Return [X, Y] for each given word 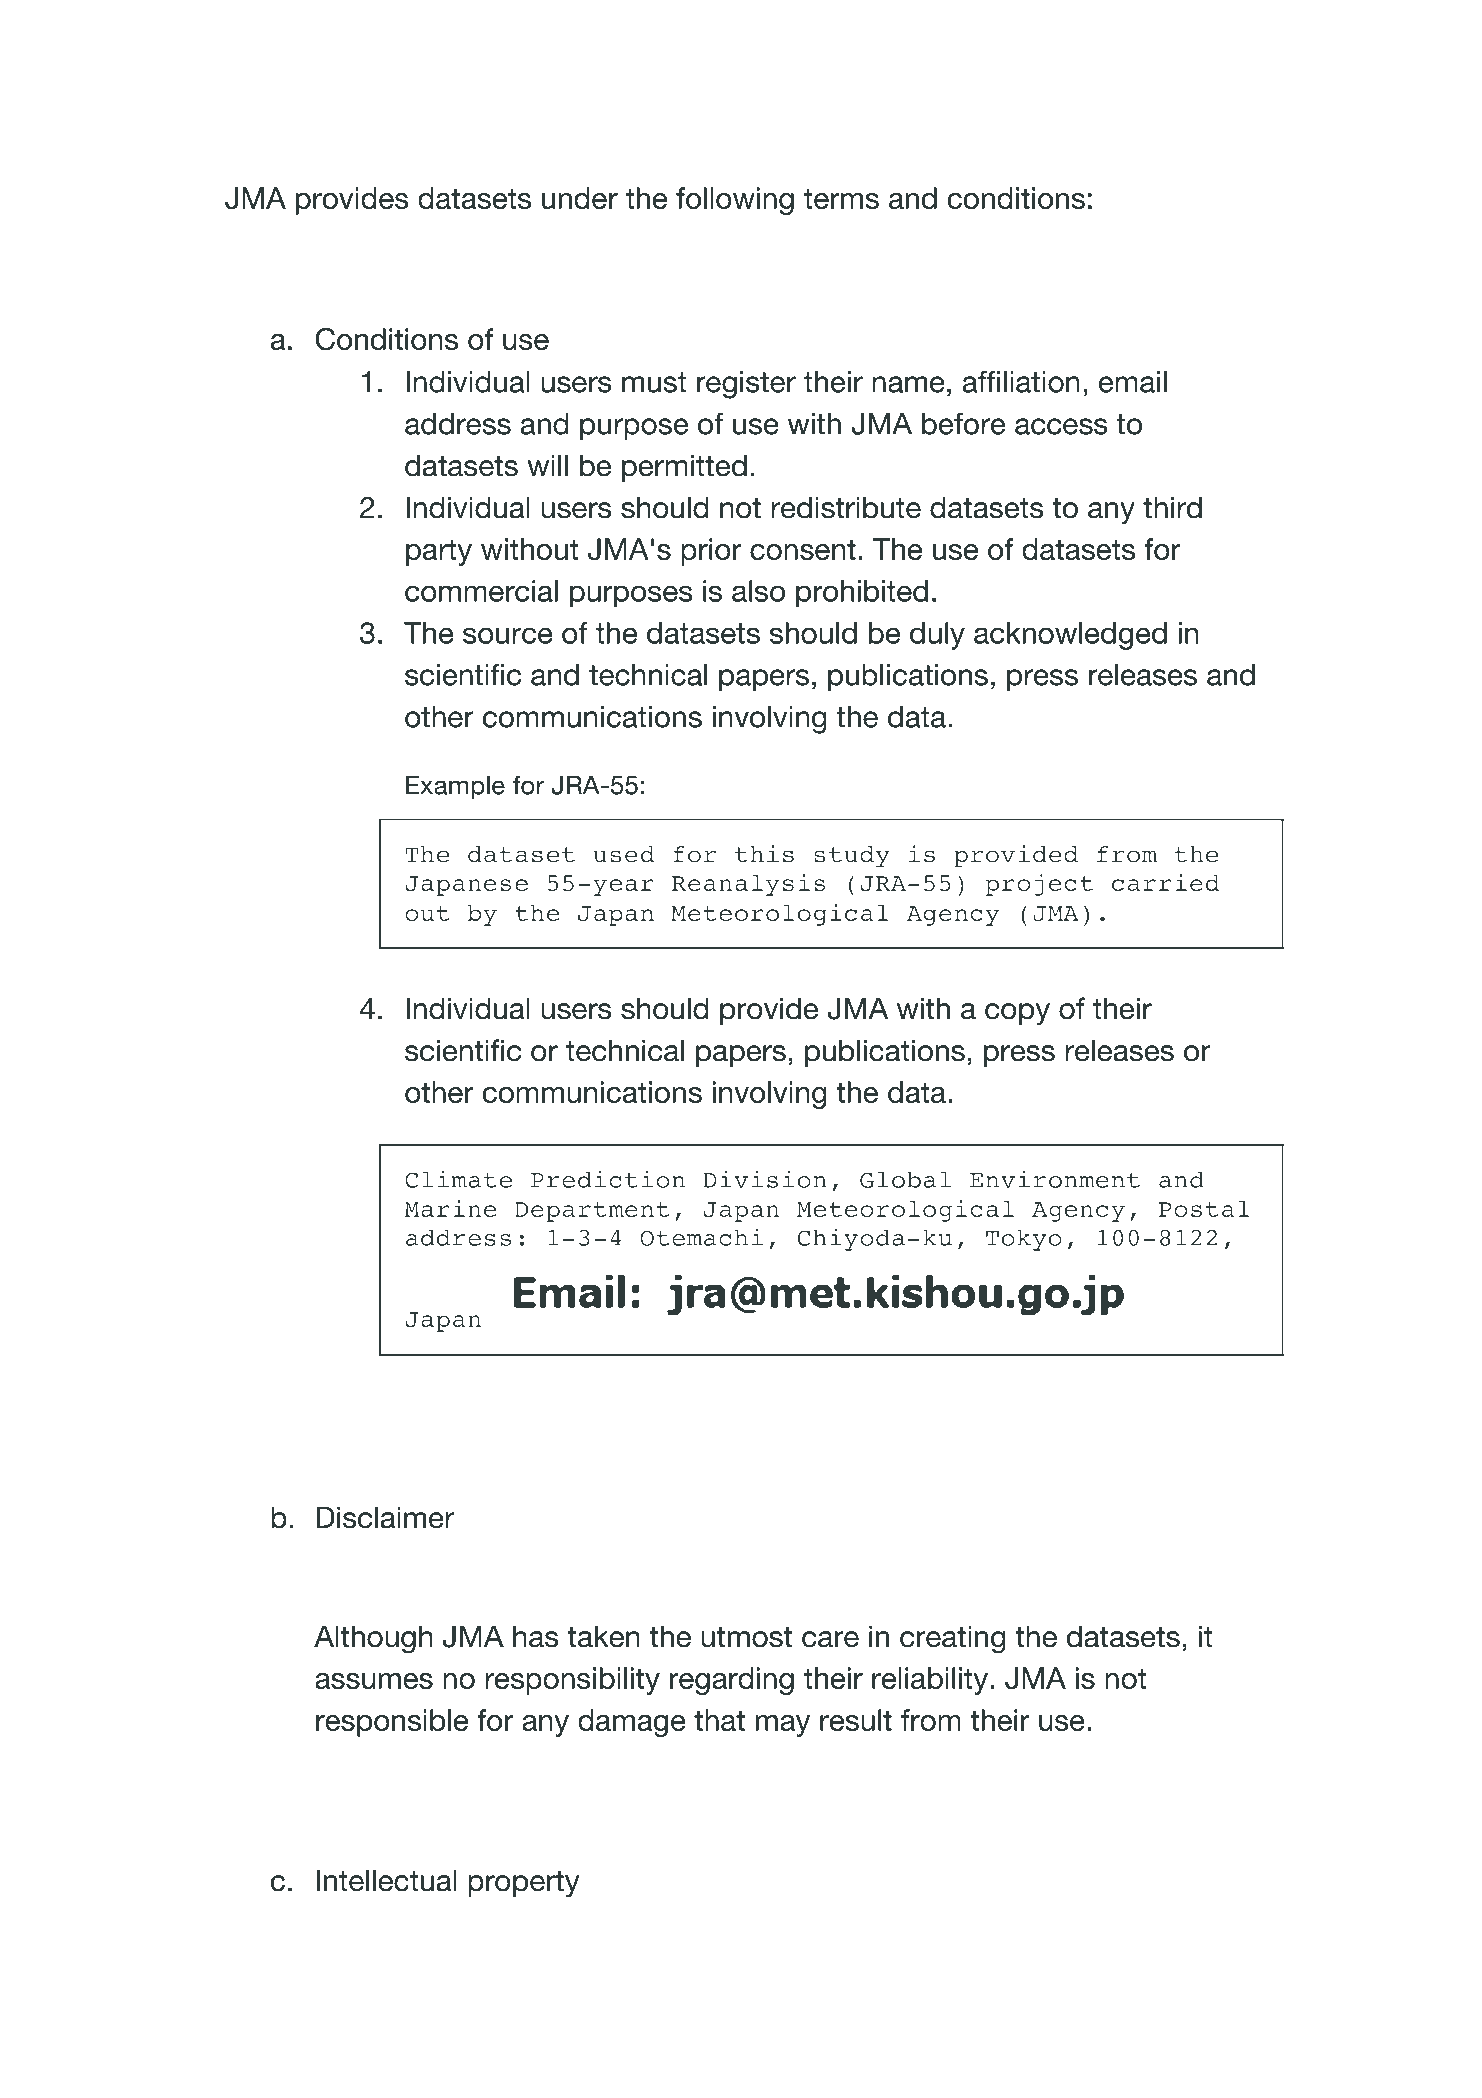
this [764, 854]
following [735, 201]
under [580, 198]
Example [455, 788]
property [523, 1884]
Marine [451, 1208]
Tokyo [1024, 1240]
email [1133, 382]
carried [1165, 882]
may [783, 1726]
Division [765, 1179]
